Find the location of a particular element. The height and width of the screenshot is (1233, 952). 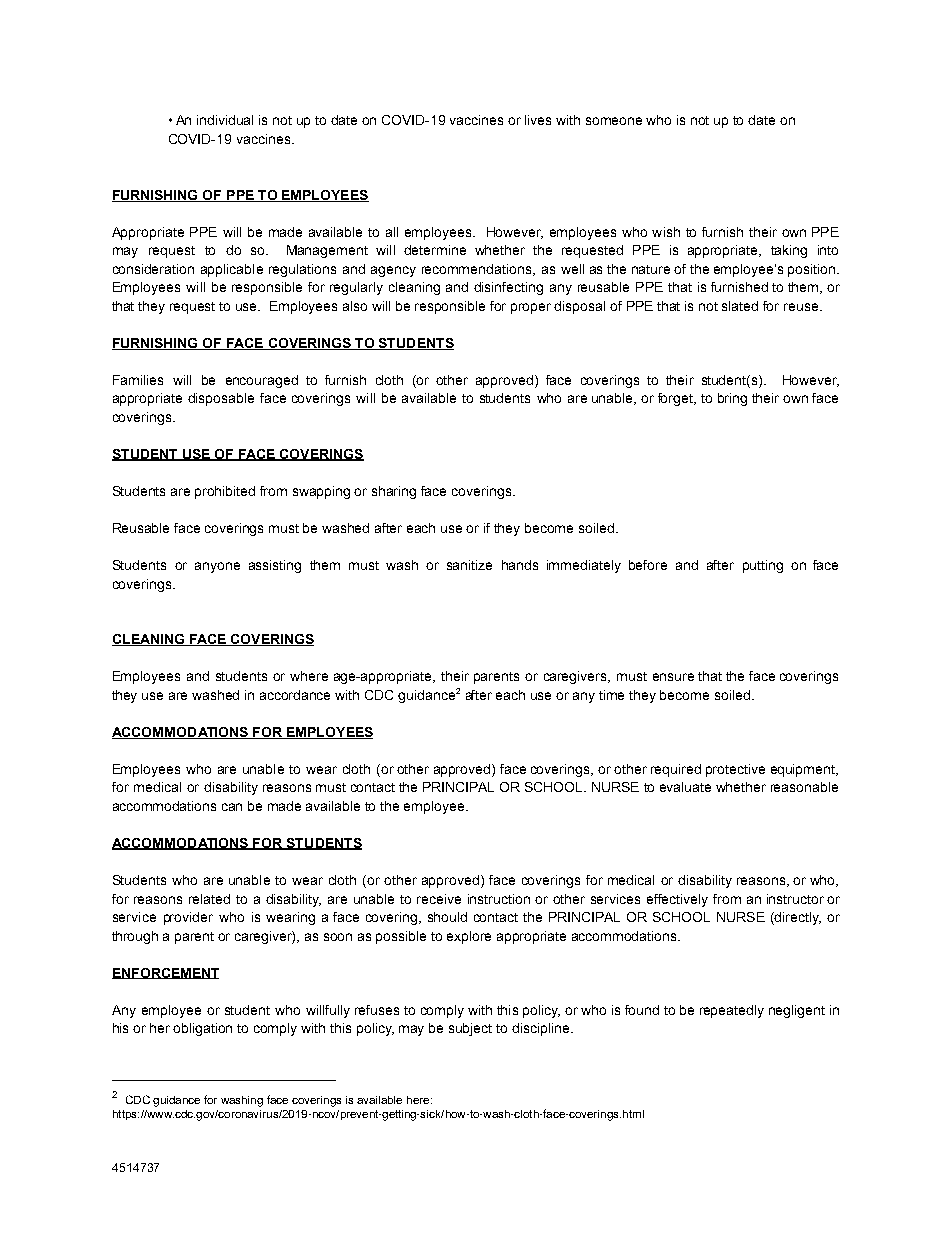

lives is located at coordinates (538, 120).
